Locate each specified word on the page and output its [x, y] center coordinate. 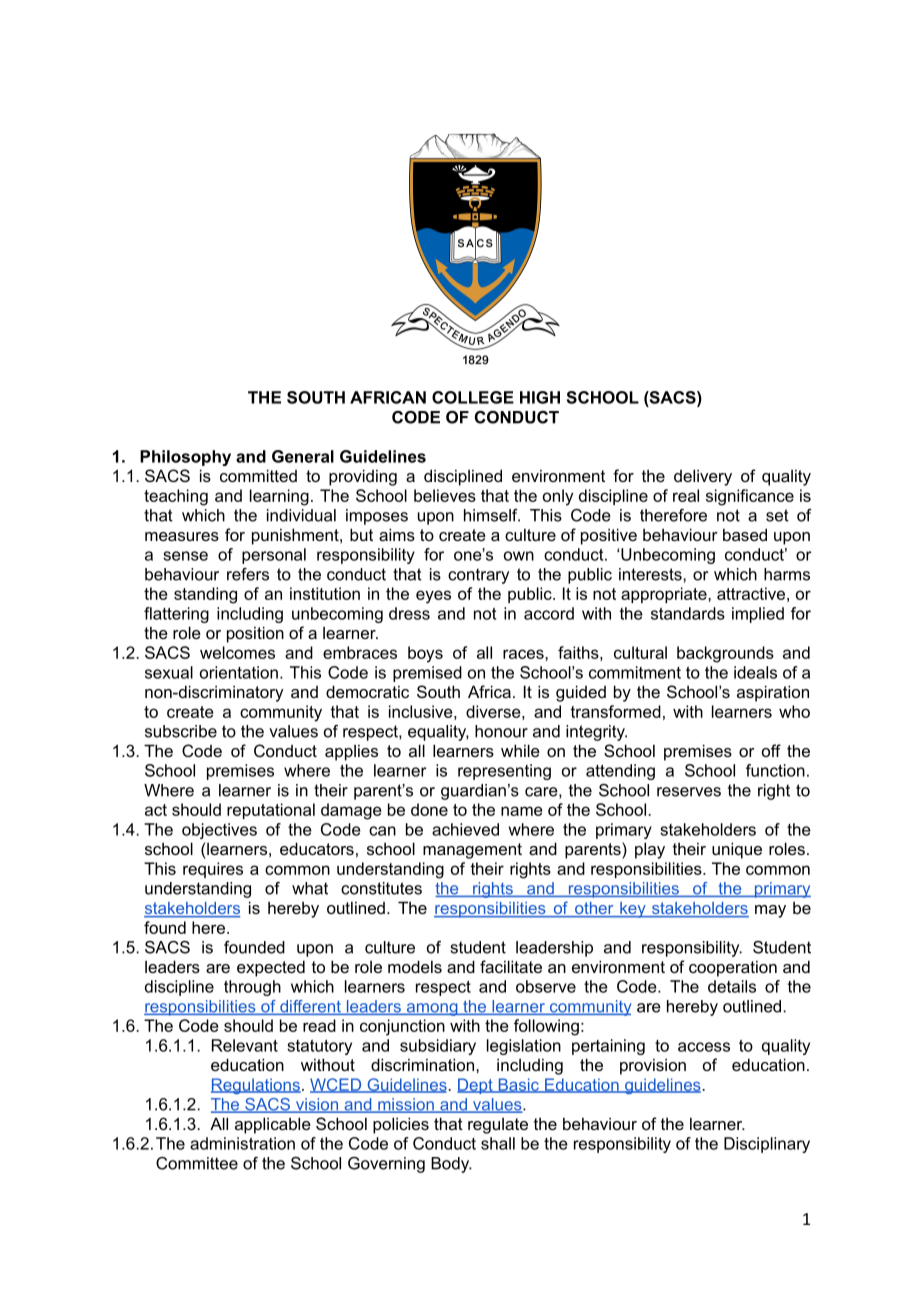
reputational [271, 811]
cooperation [733, 968]
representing [504, 772]
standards [688, 613]
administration [242, 1143]
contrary [478, 576]
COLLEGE [473, 397]
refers [248, 574]
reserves [689, 792]
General [303, 456]
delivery [703, 477]
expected [271, 968]
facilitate [511, 966]
